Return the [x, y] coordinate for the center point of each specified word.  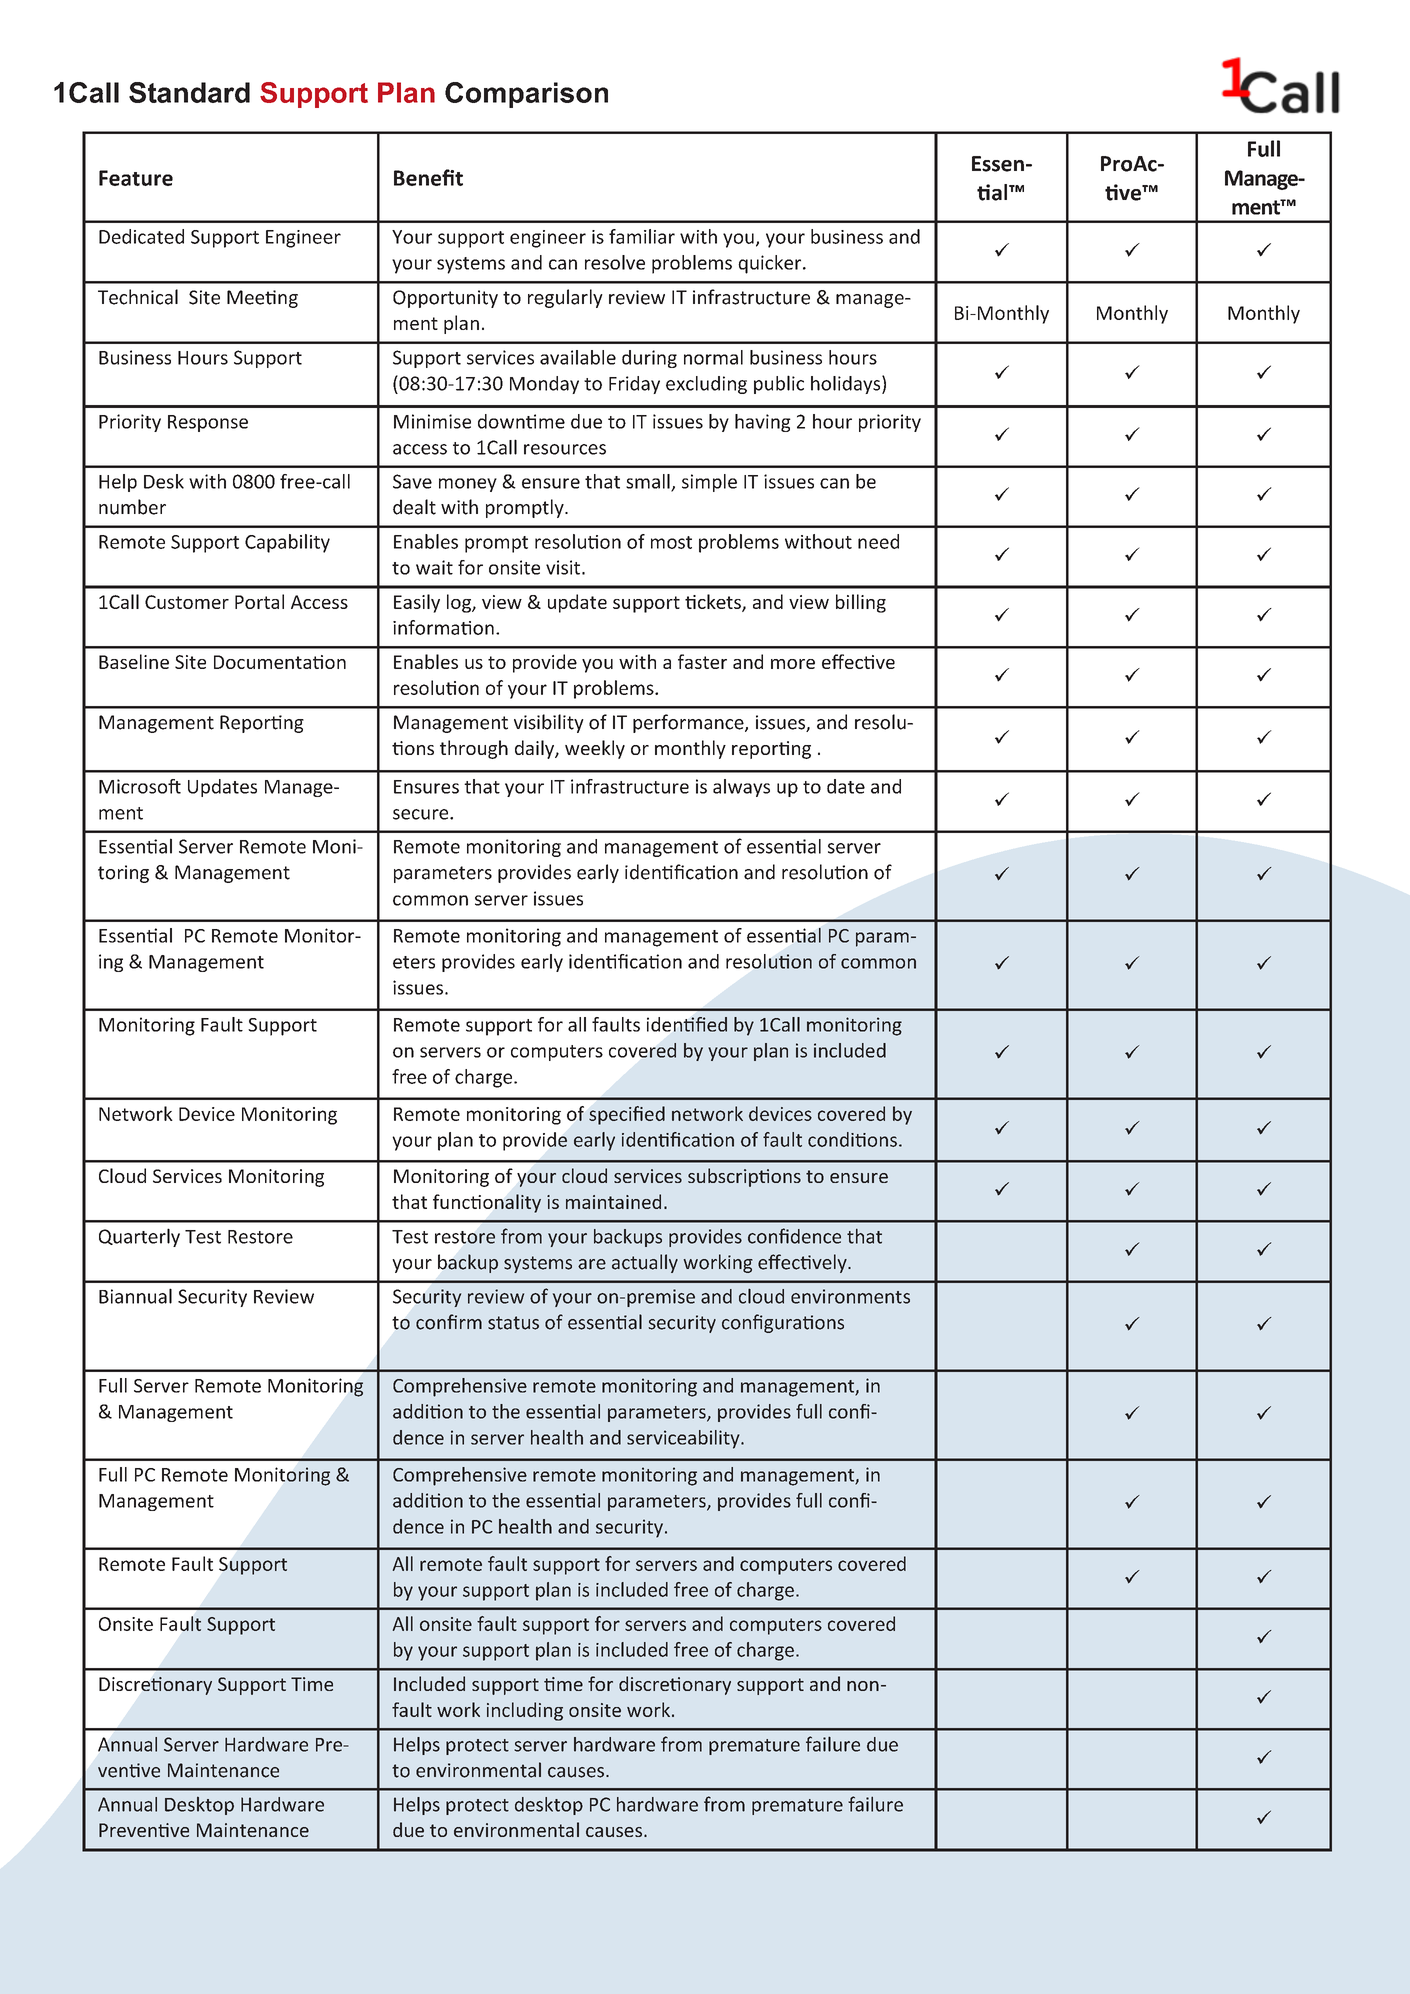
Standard [189, 92]
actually [645, 1263]
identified [687, 1024]
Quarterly [139, 1237]
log [460, 603]
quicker [771, 264]
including [525, 1711]
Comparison [526, 95]
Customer [187, 602]
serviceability [684, 1439]
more [793, 664]
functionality [487, 1203]
